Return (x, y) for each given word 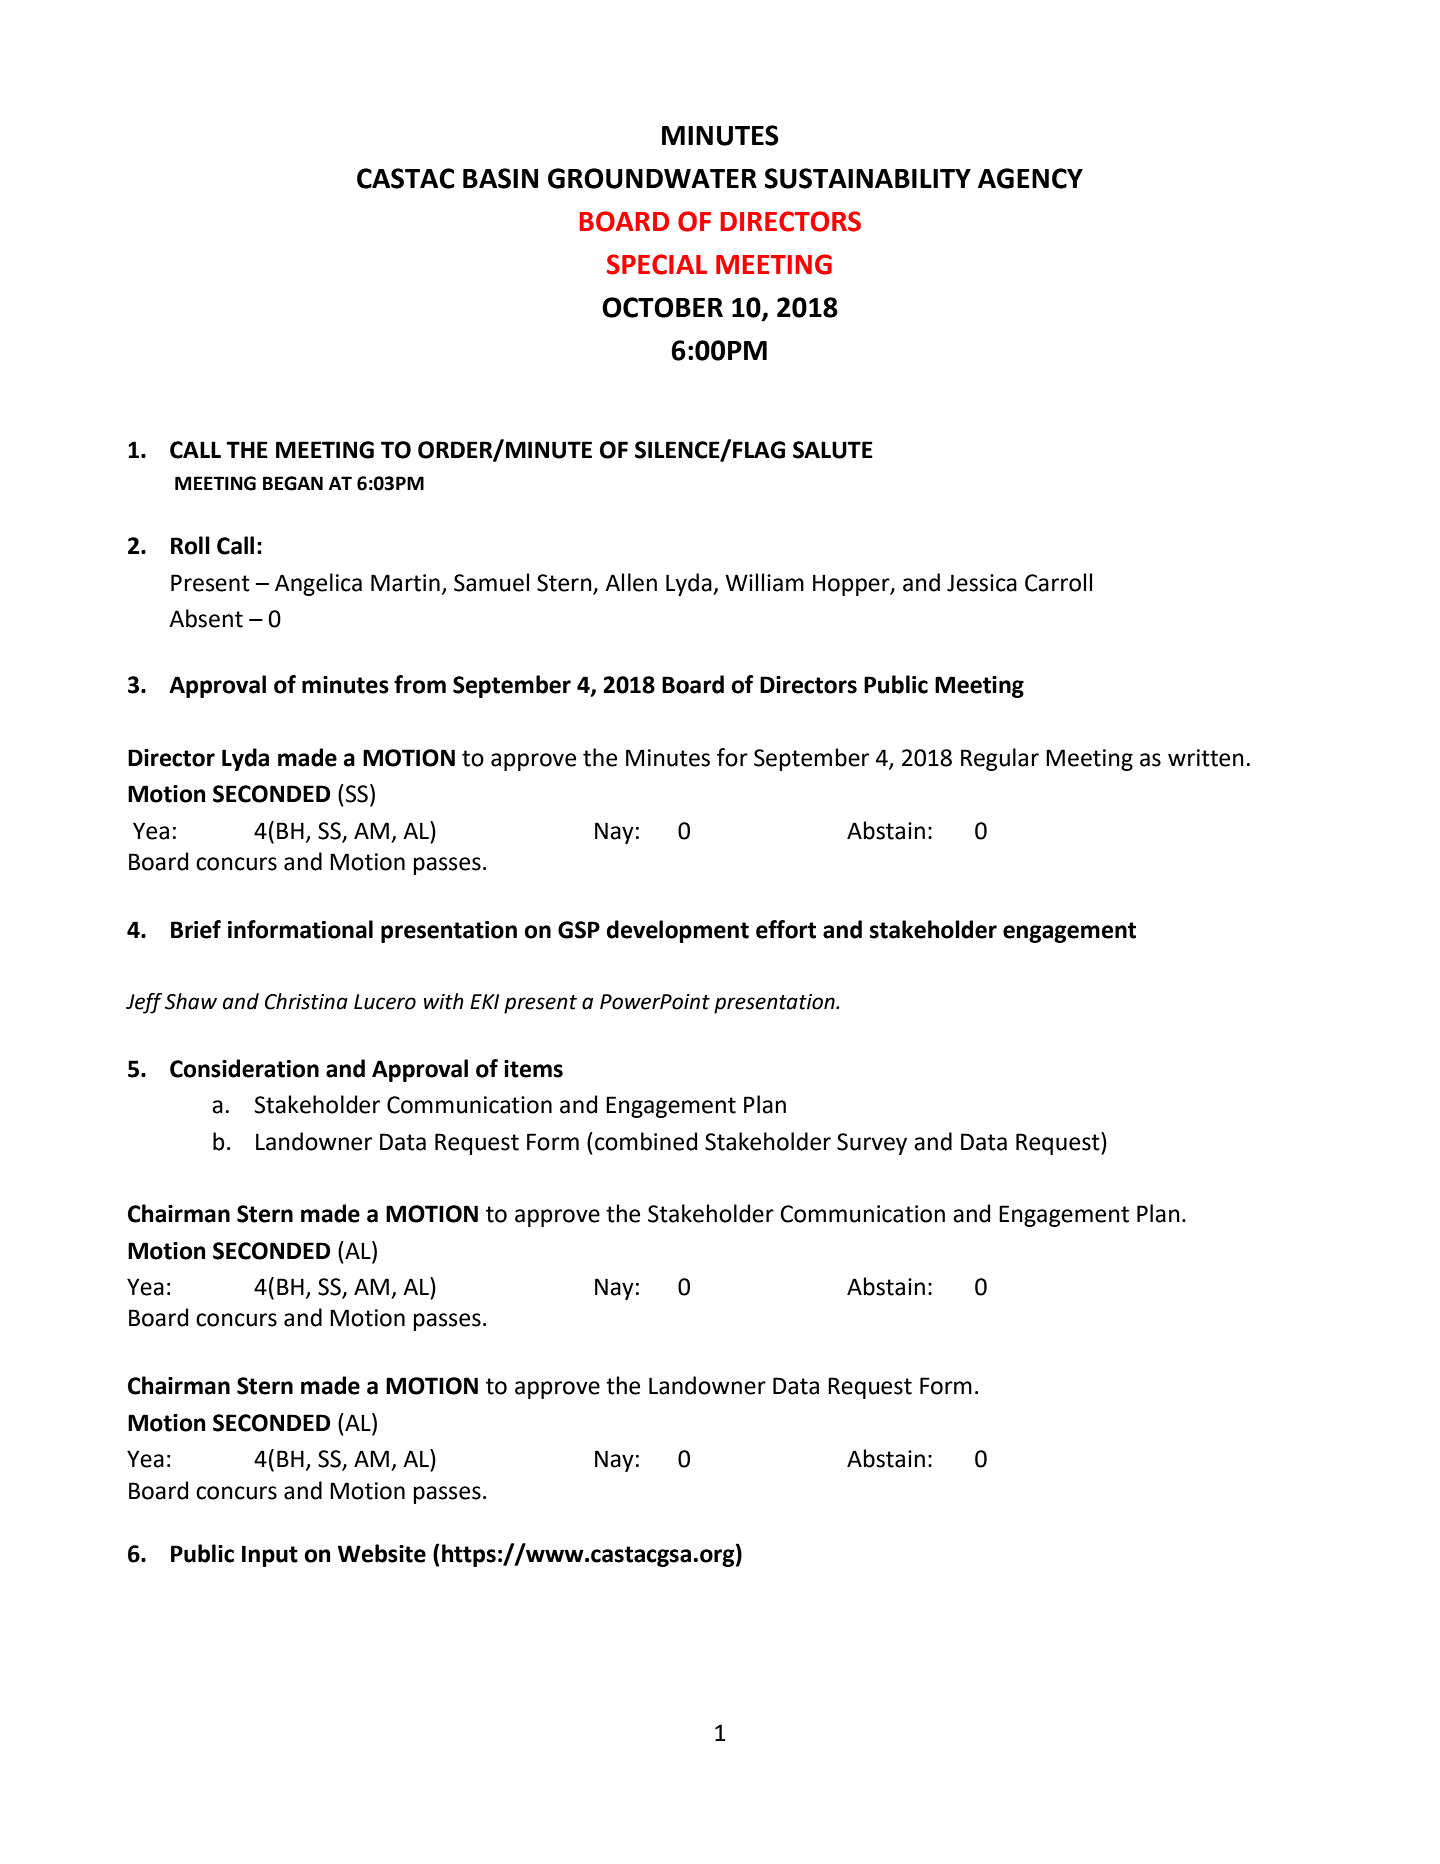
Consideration (244, 1068)
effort (786, 929)
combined (646, 1141)
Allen (631, 582)
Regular (1000, 759)
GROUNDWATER (652, 178)
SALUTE (833, 450)
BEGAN (293, 483)
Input (270, 1556)
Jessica (982, 583)
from (420, 684)
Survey (872, 1144)
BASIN (500, 178)
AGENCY (1030, 178)
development (678, 931)
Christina (306, 1001)
